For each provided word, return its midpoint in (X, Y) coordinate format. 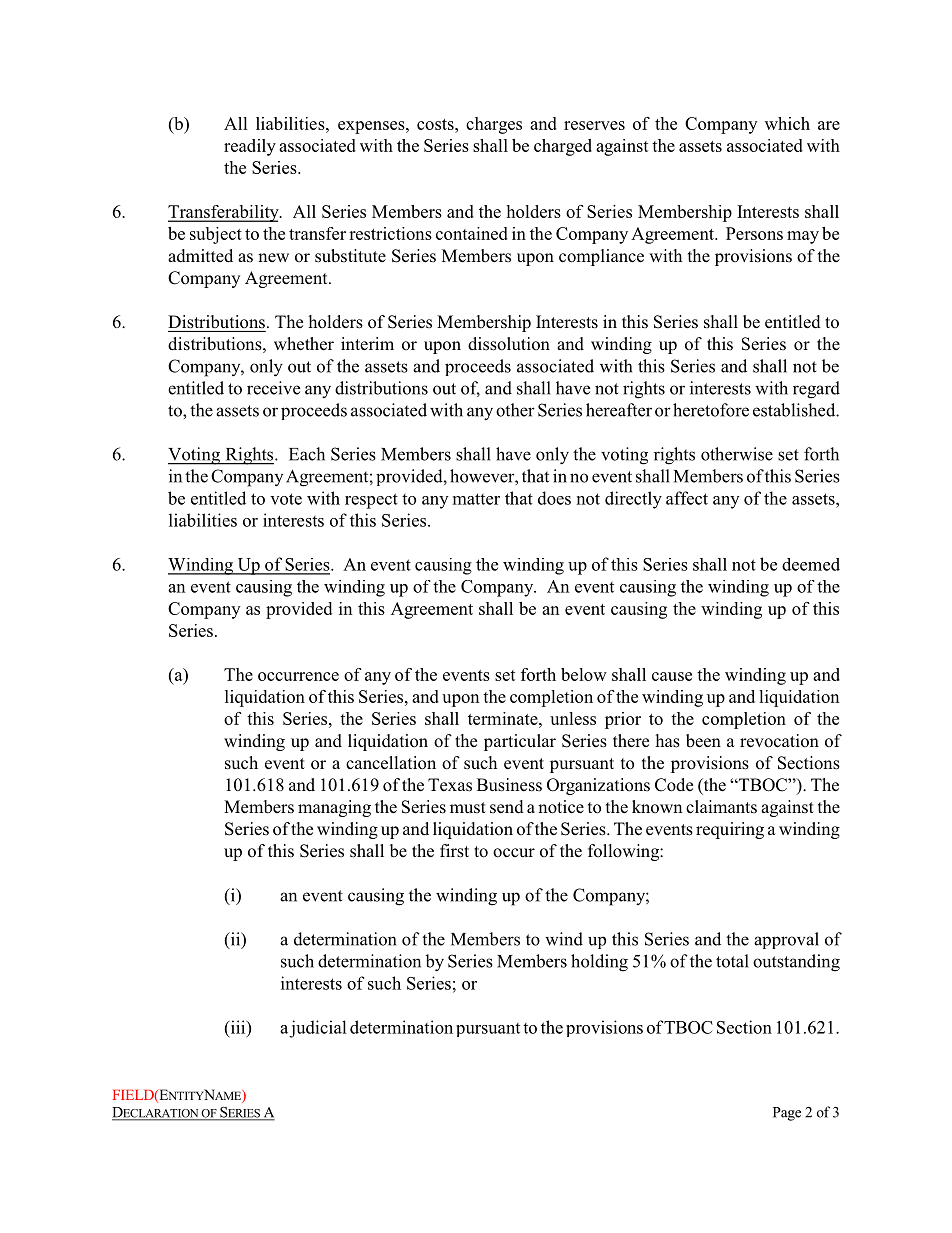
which (787, 123)
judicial (318, 1029)
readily (250, 147)
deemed (811, 564)
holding (599, 963)
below (584, 674)
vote (286, 499)
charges (494, 125)
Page (787, 1114)
